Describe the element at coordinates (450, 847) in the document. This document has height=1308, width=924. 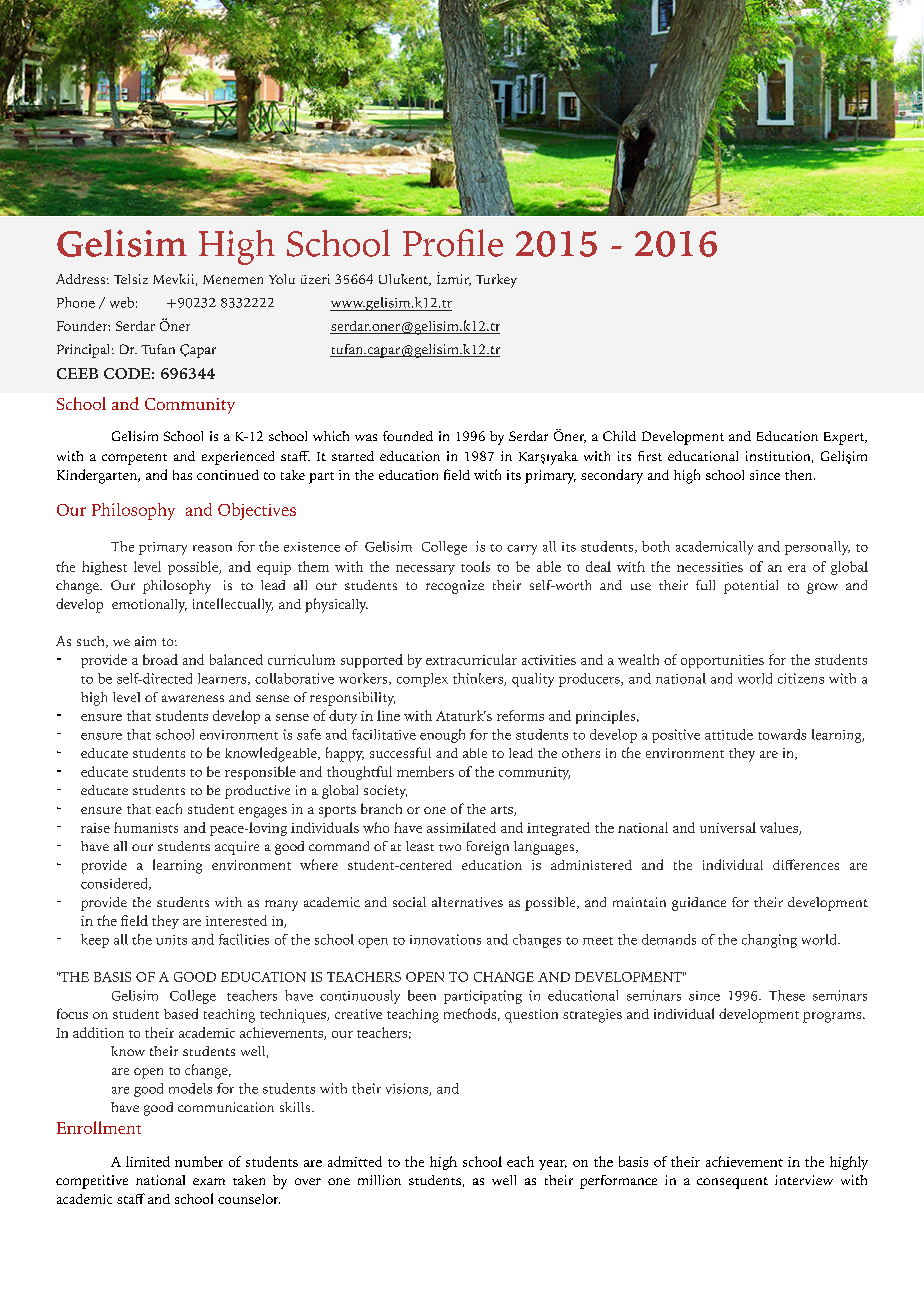
I see `two` at that location.
